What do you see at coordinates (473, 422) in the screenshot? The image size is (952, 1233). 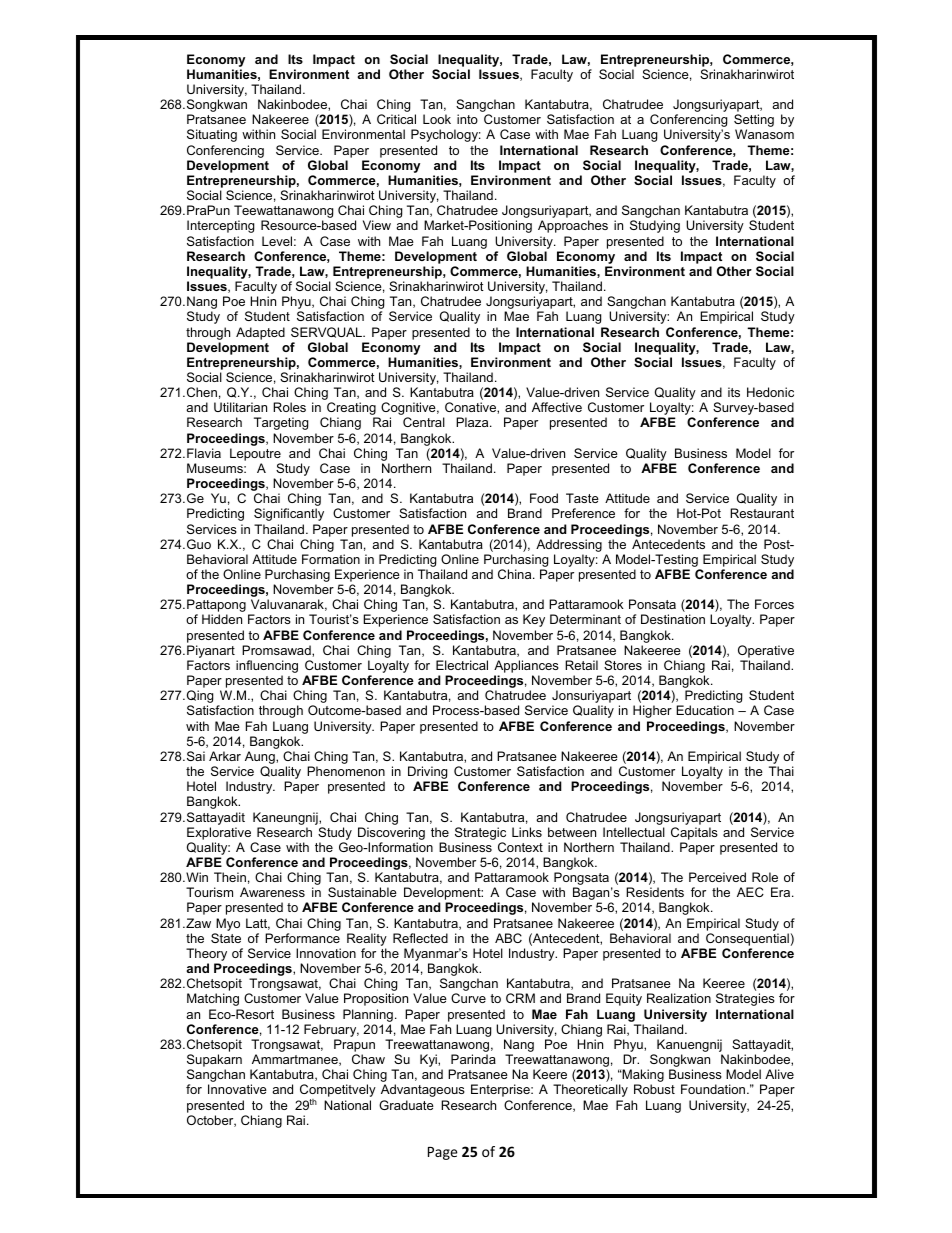 I see `Plaza` at bounding box center [473, 422].
